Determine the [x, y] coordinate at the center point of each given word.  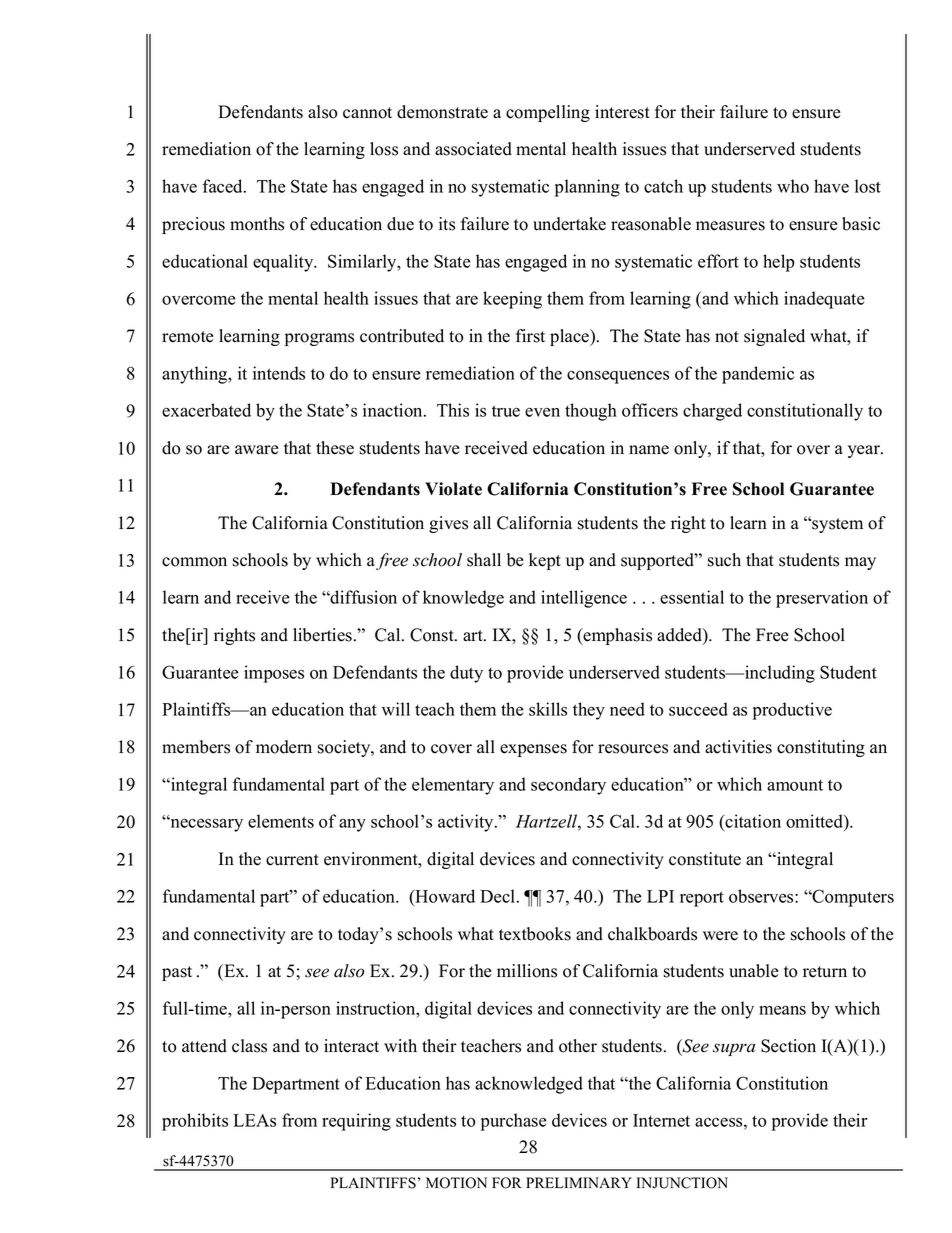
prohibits [195, 1122]
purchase [513, 1122]
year [865, 451]
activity [467, 823]
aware [256, 450]
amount [795, 785]
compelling [548, 113]
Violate [453, 489]
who [793, 186]
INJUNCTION [682, 1183]
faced [224, 186]
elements [281, 821]
